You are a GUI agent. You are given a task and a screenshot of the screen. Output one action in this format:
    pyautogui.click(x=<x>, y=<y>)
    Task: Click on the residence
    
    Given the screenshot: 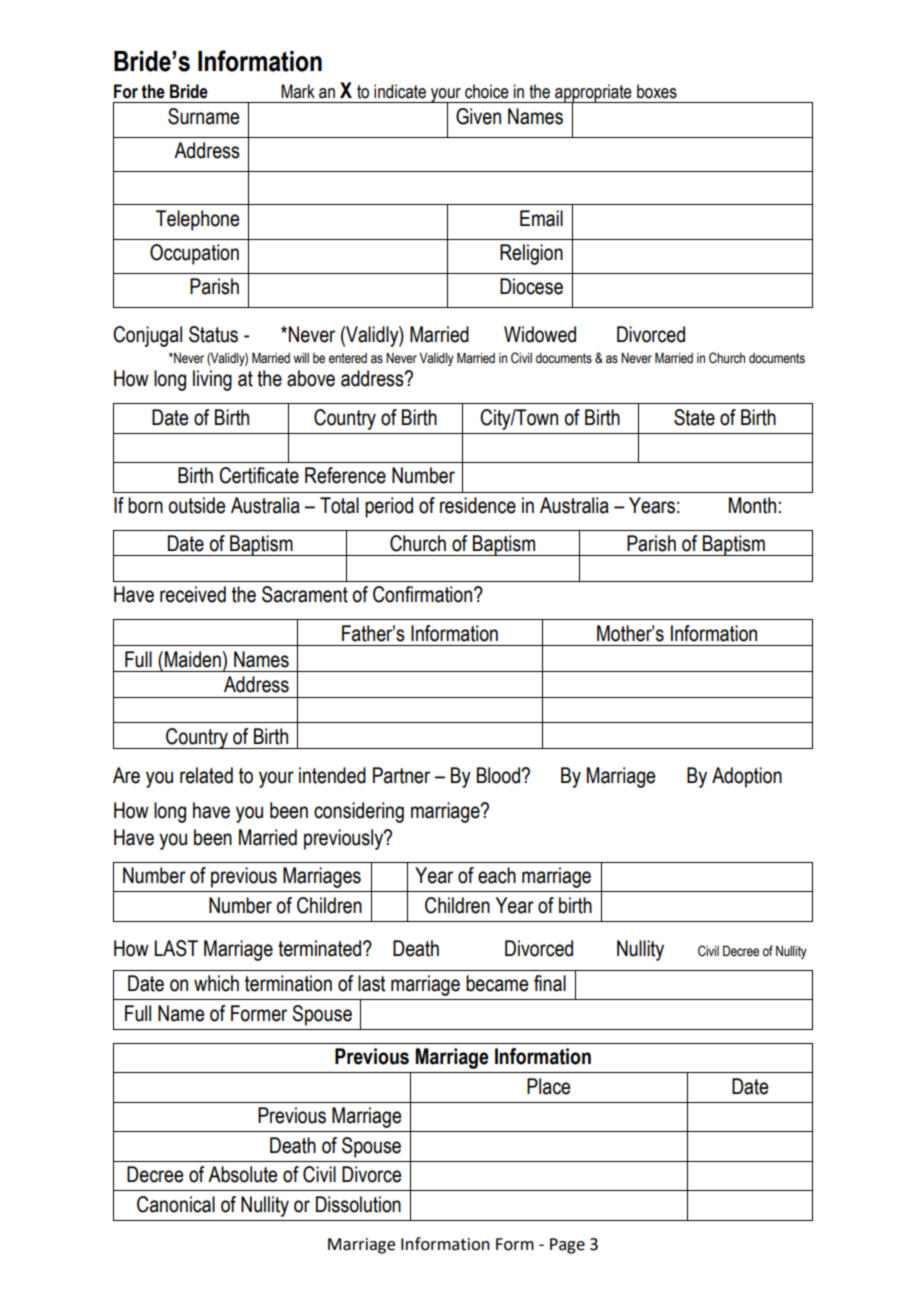 What is the action you would take?
    pyautogui.click(x=478, y=505)
